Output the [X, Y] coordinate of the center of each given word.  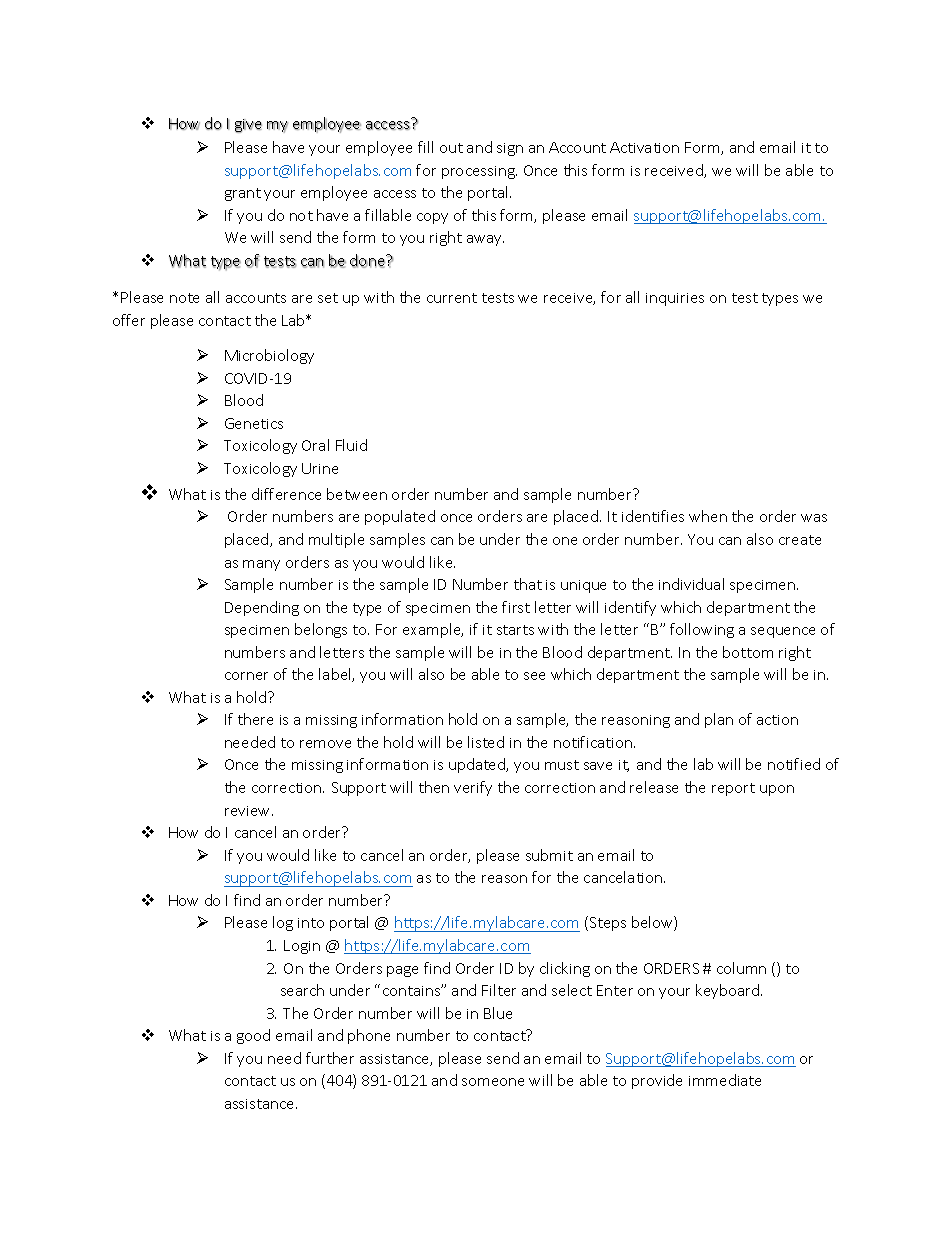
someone [493, 1082]
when [708, 516]
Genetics [254, 423]
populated [400, 517]
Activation [644, 147]
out [451, 148]
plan [719, 720]
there [255, 719]
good [253, 1036]
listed [486, 742]
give [248, 126]
